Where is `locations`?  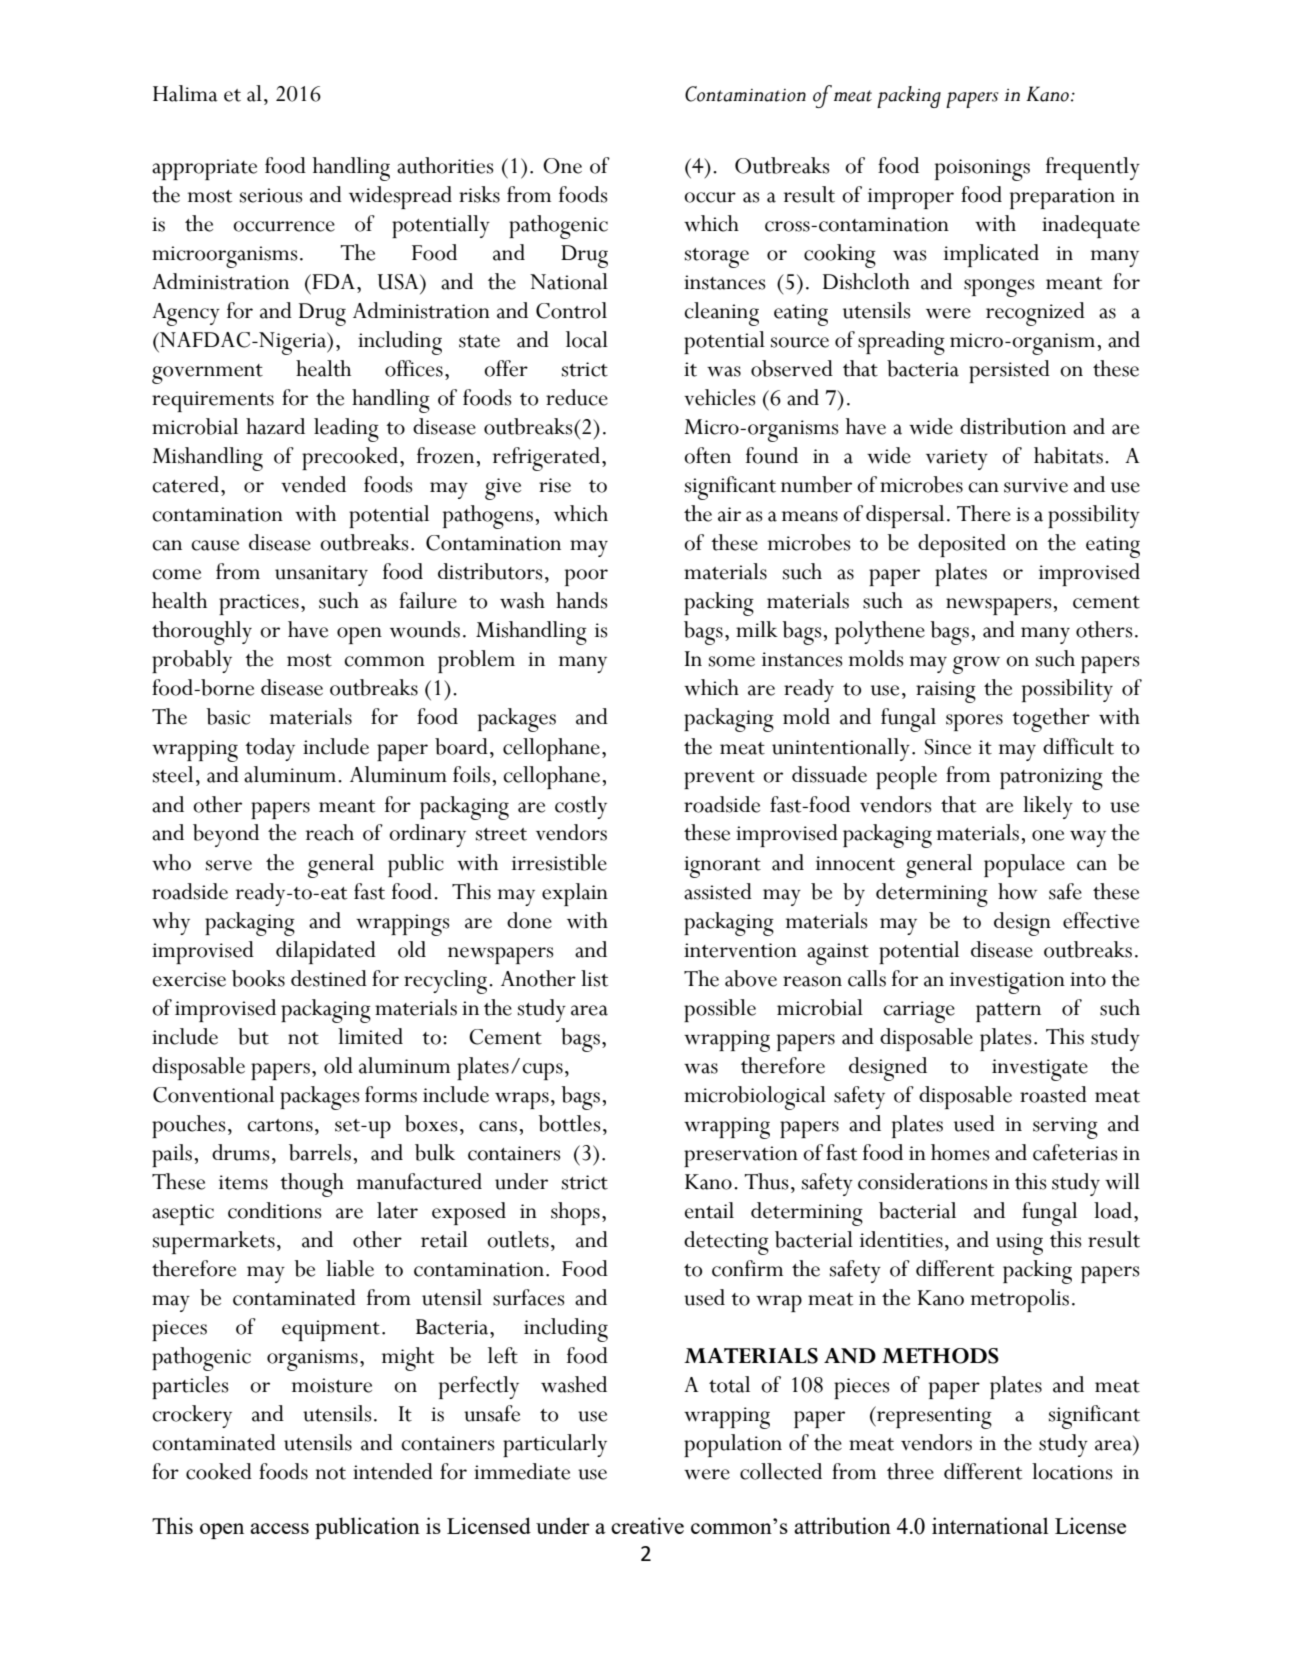
locations is located at coordinates (1072, 1471).
